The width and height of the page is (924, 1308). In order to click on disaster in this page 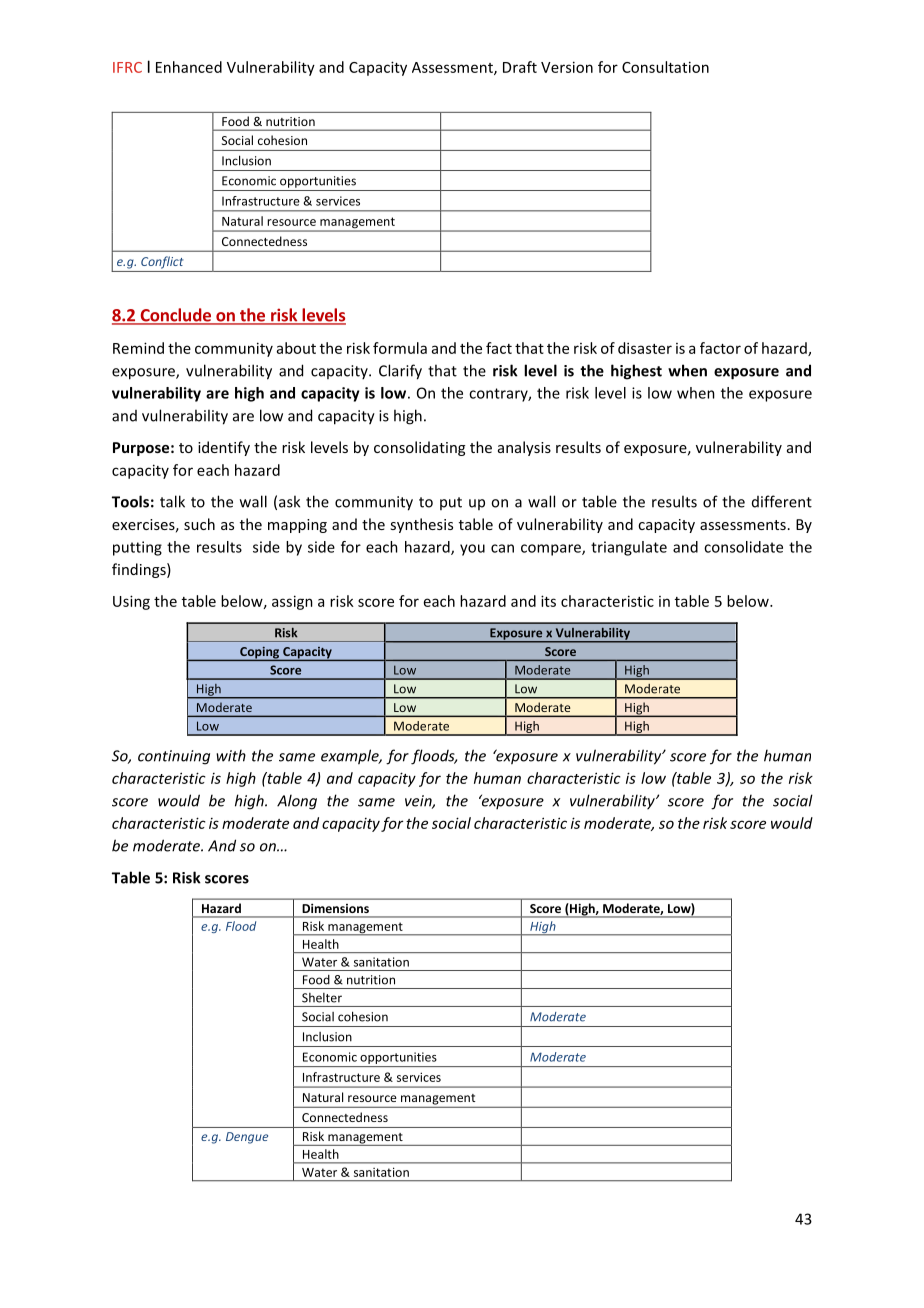, I will do `click(645, 348)`.
